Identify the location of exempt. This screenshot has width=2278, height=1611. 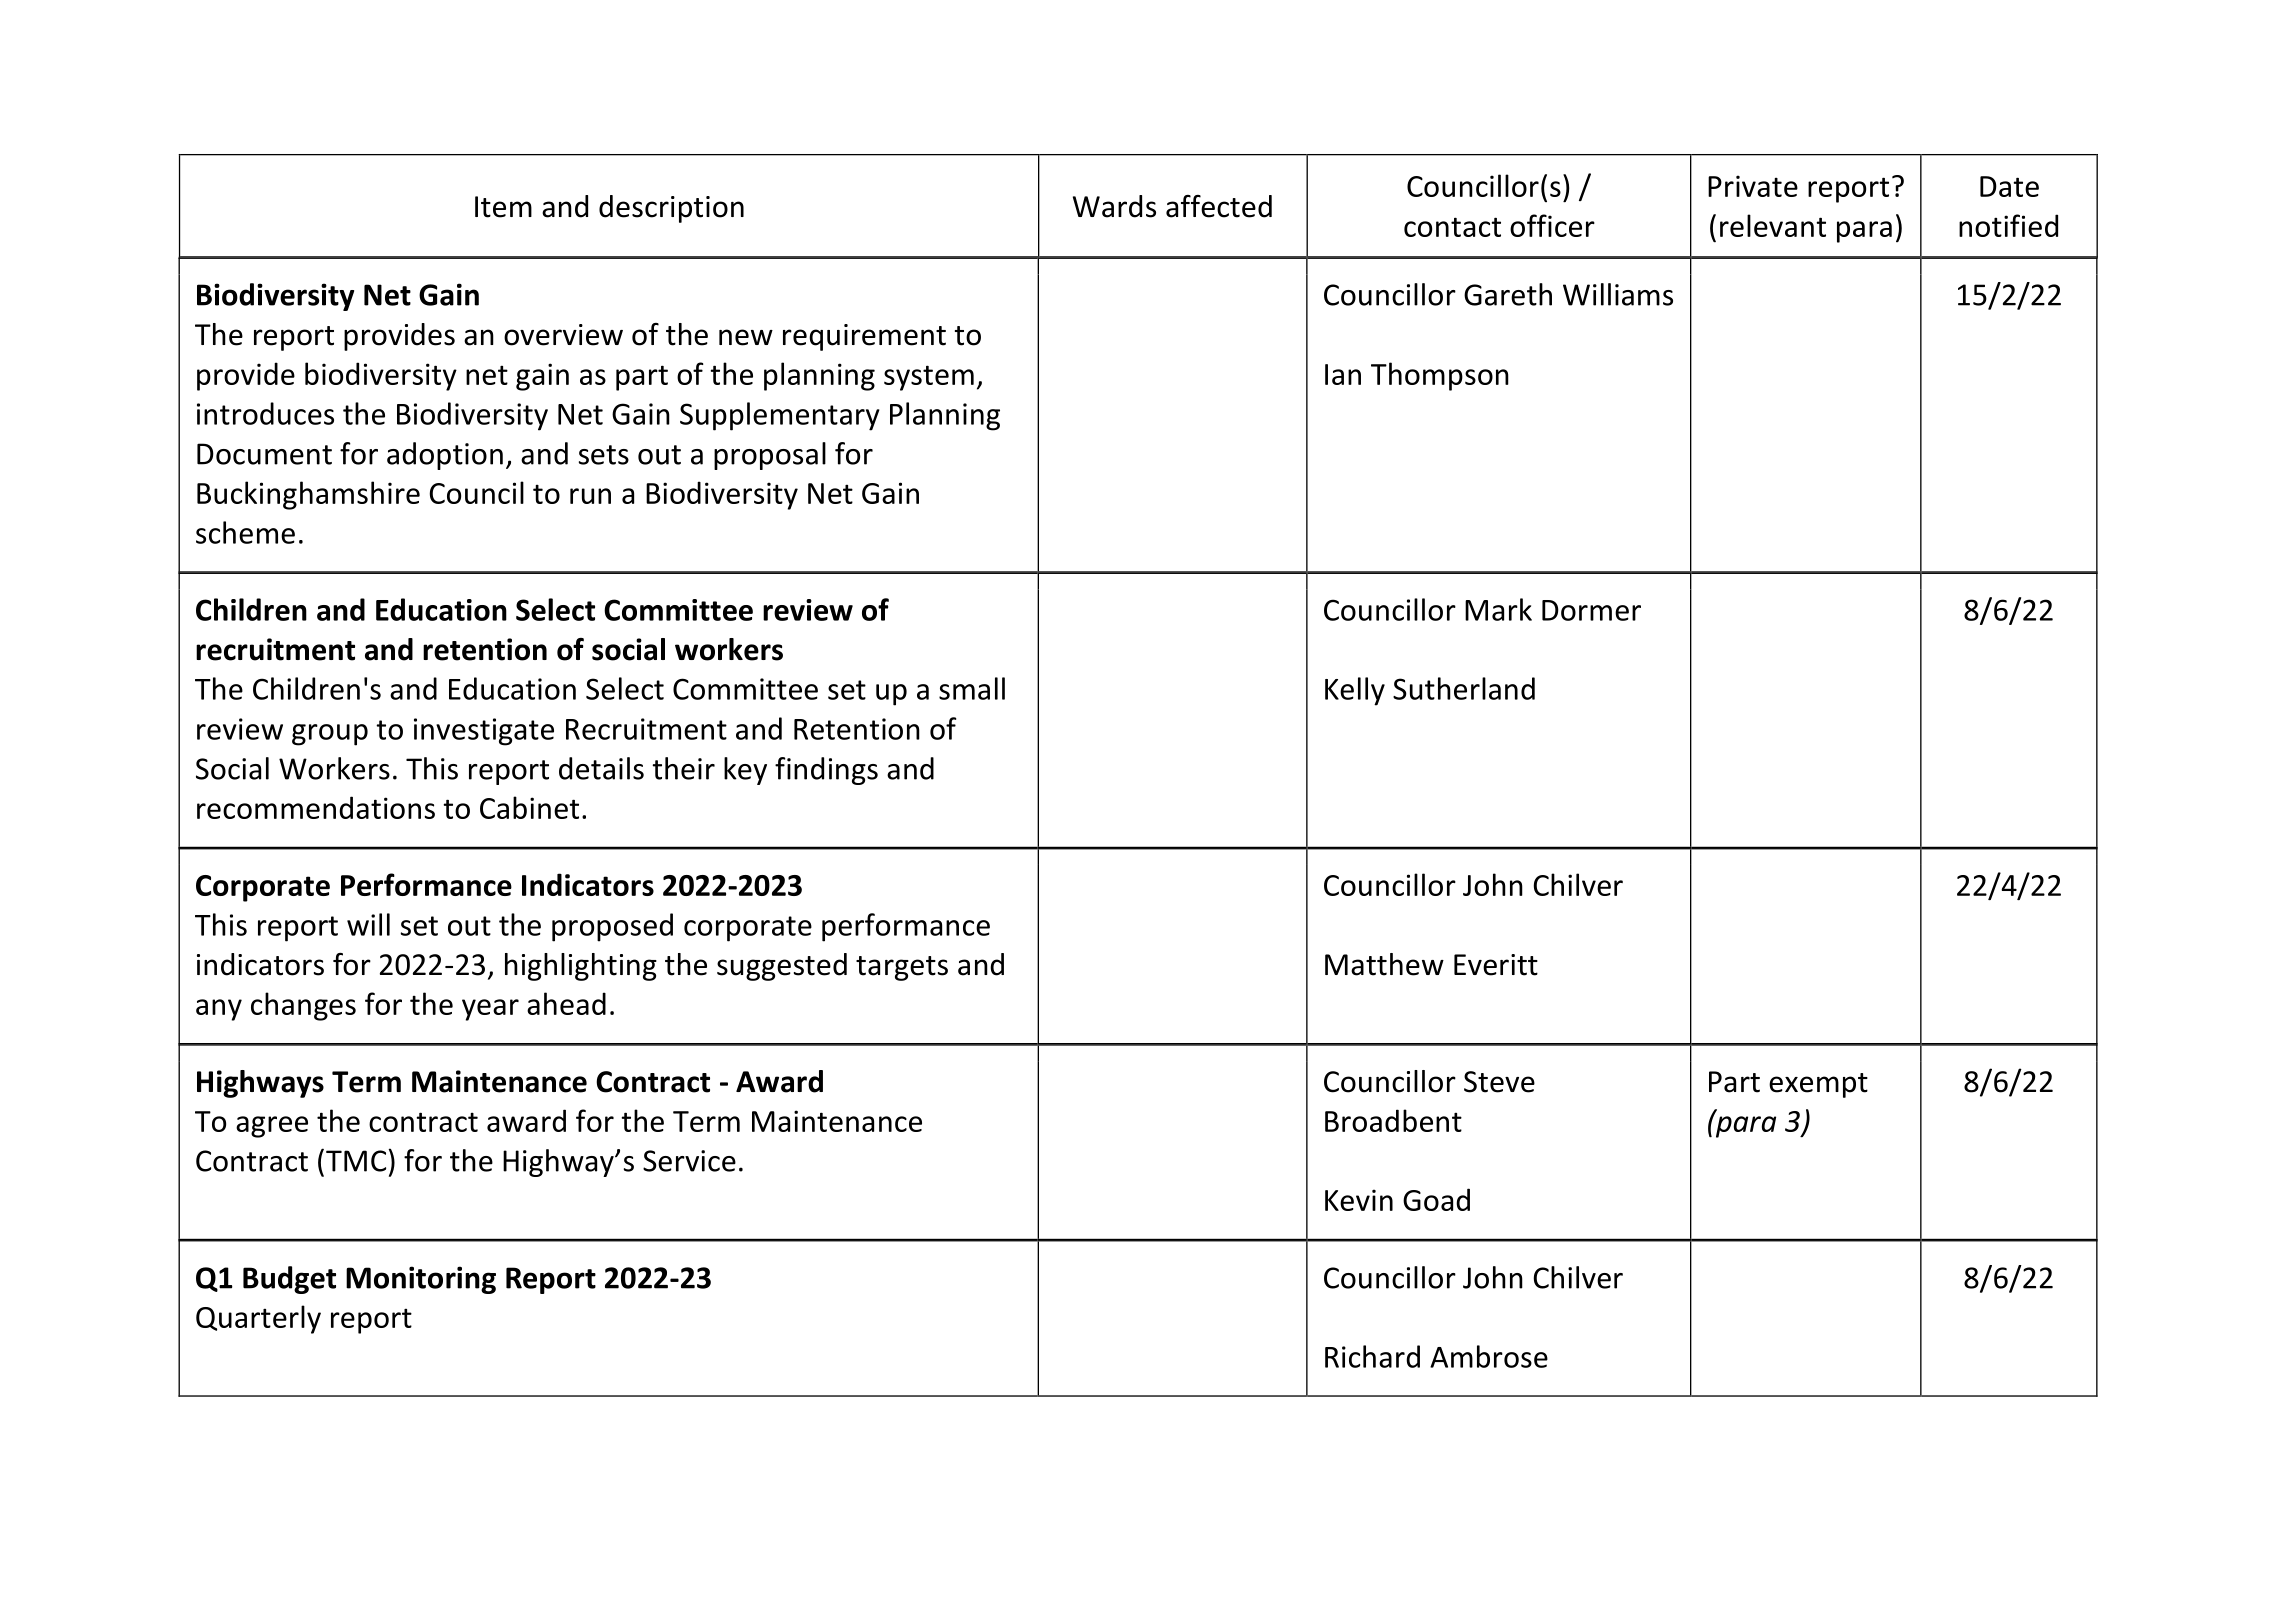
(1818, 1085).
